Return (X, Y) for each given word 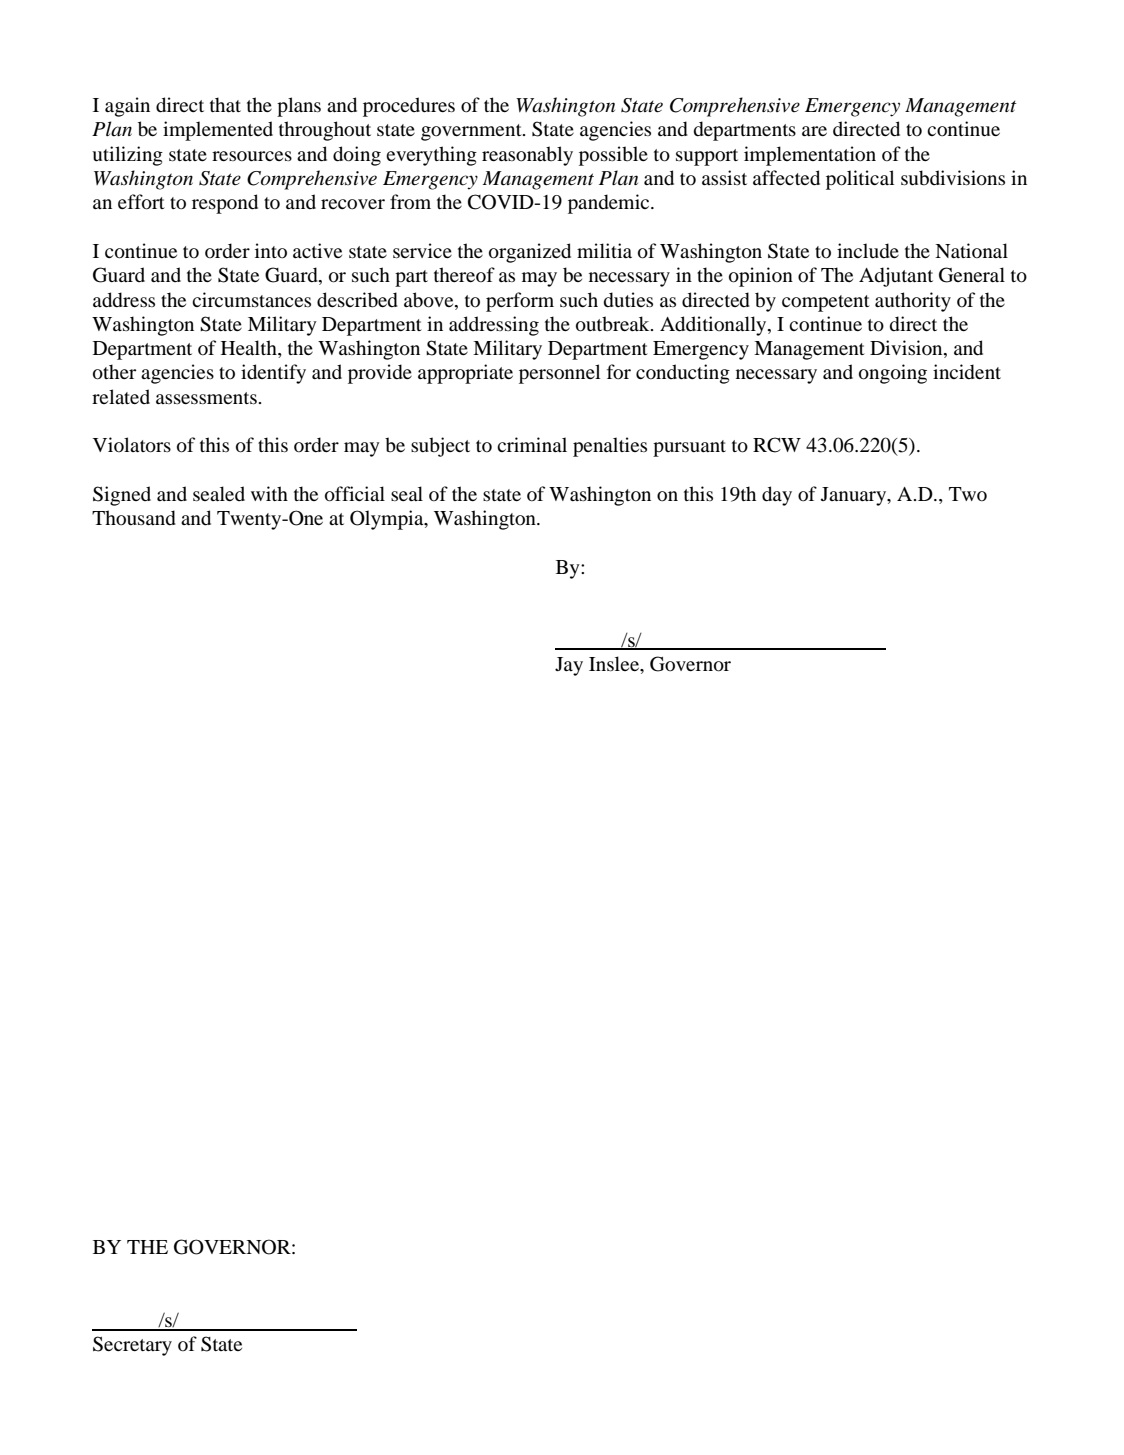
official (355, 494)
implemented (218, 131)
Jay (569, 666)
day (777, 496)
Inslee (615, 665)
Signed (122, 496)
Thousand (134, 518)
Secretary (132, 1346)
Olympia (388, 520)
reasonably (527, 156)
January (855, 496)
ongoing (893, 374)
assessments (206, 398)
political (860, 180)
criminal (532, 444)
